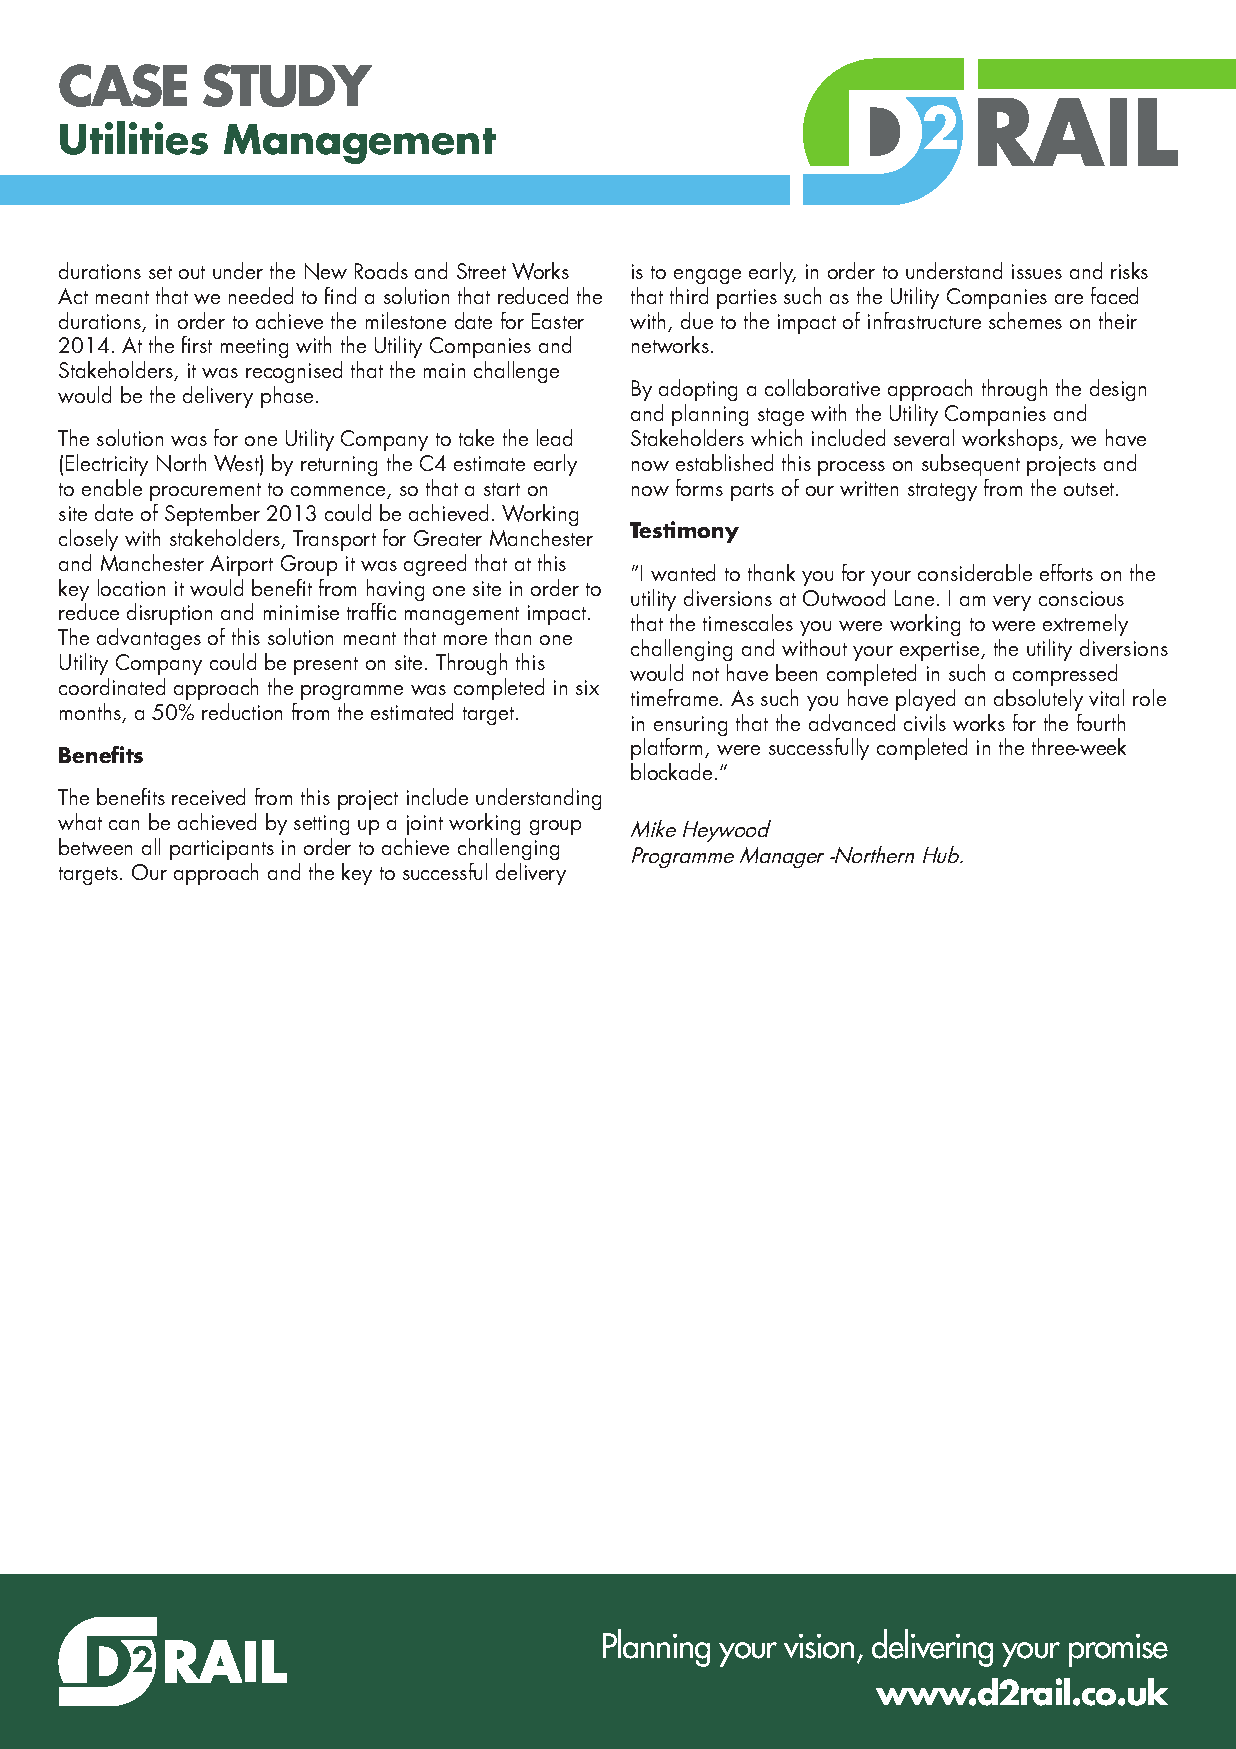 The height and width of the page is (1749, 1236). What do you see at coordinates (932, 1648) in the page?
I see `delivering` at bounding box center [932, 1648].
